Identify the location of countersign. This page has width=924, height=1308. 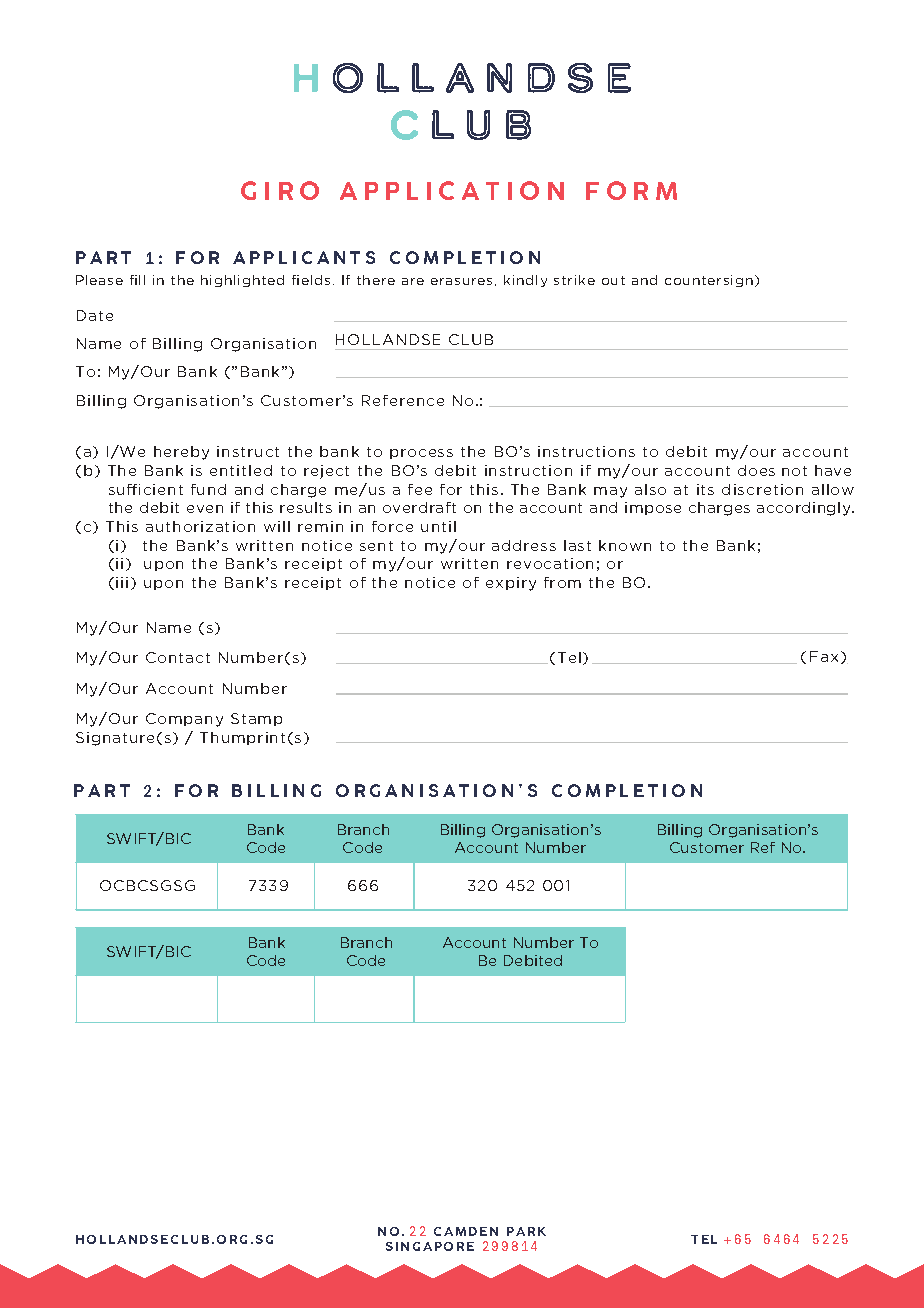
(709, 281).
